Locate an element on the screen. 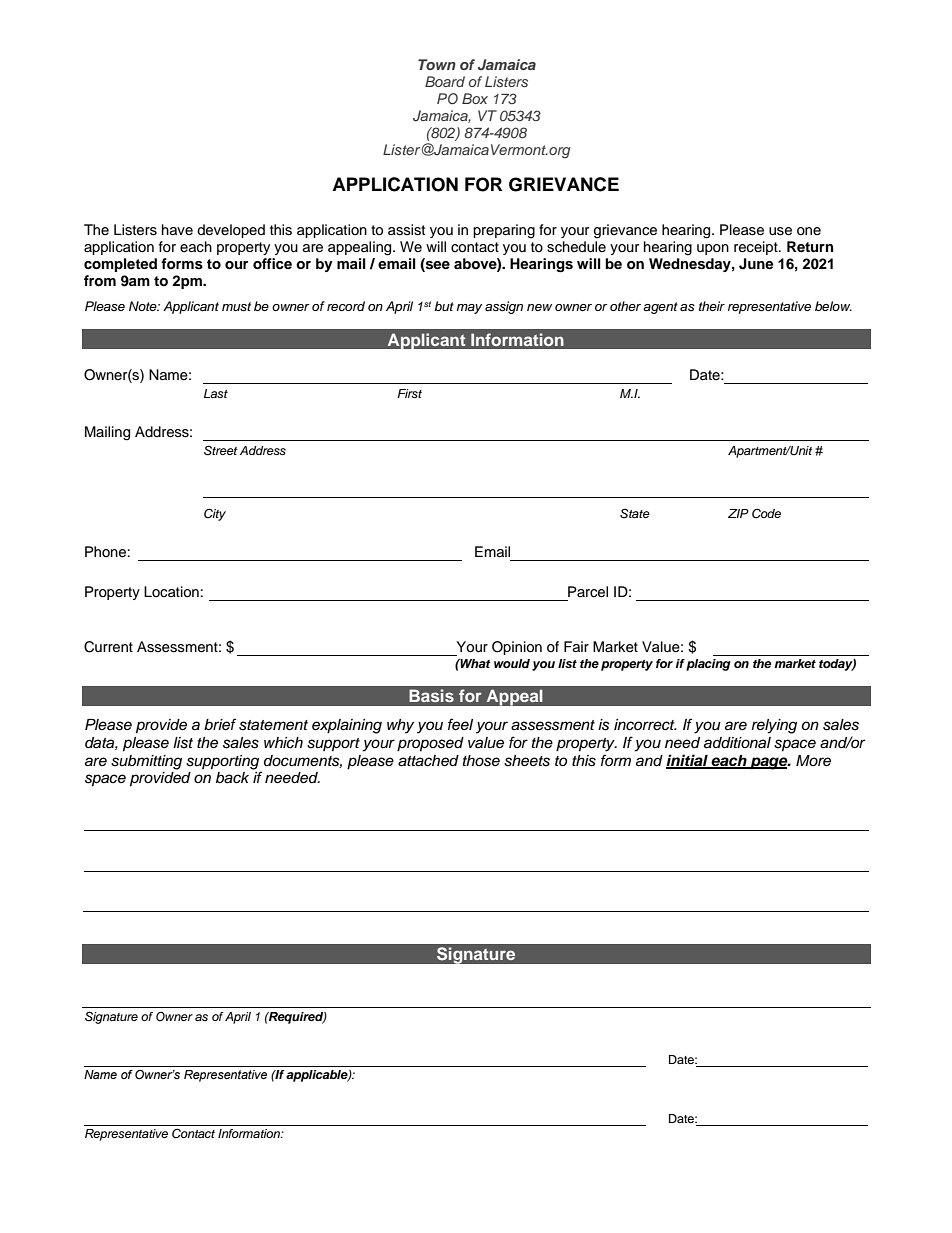  Town is located at coordinates (437, 64).
